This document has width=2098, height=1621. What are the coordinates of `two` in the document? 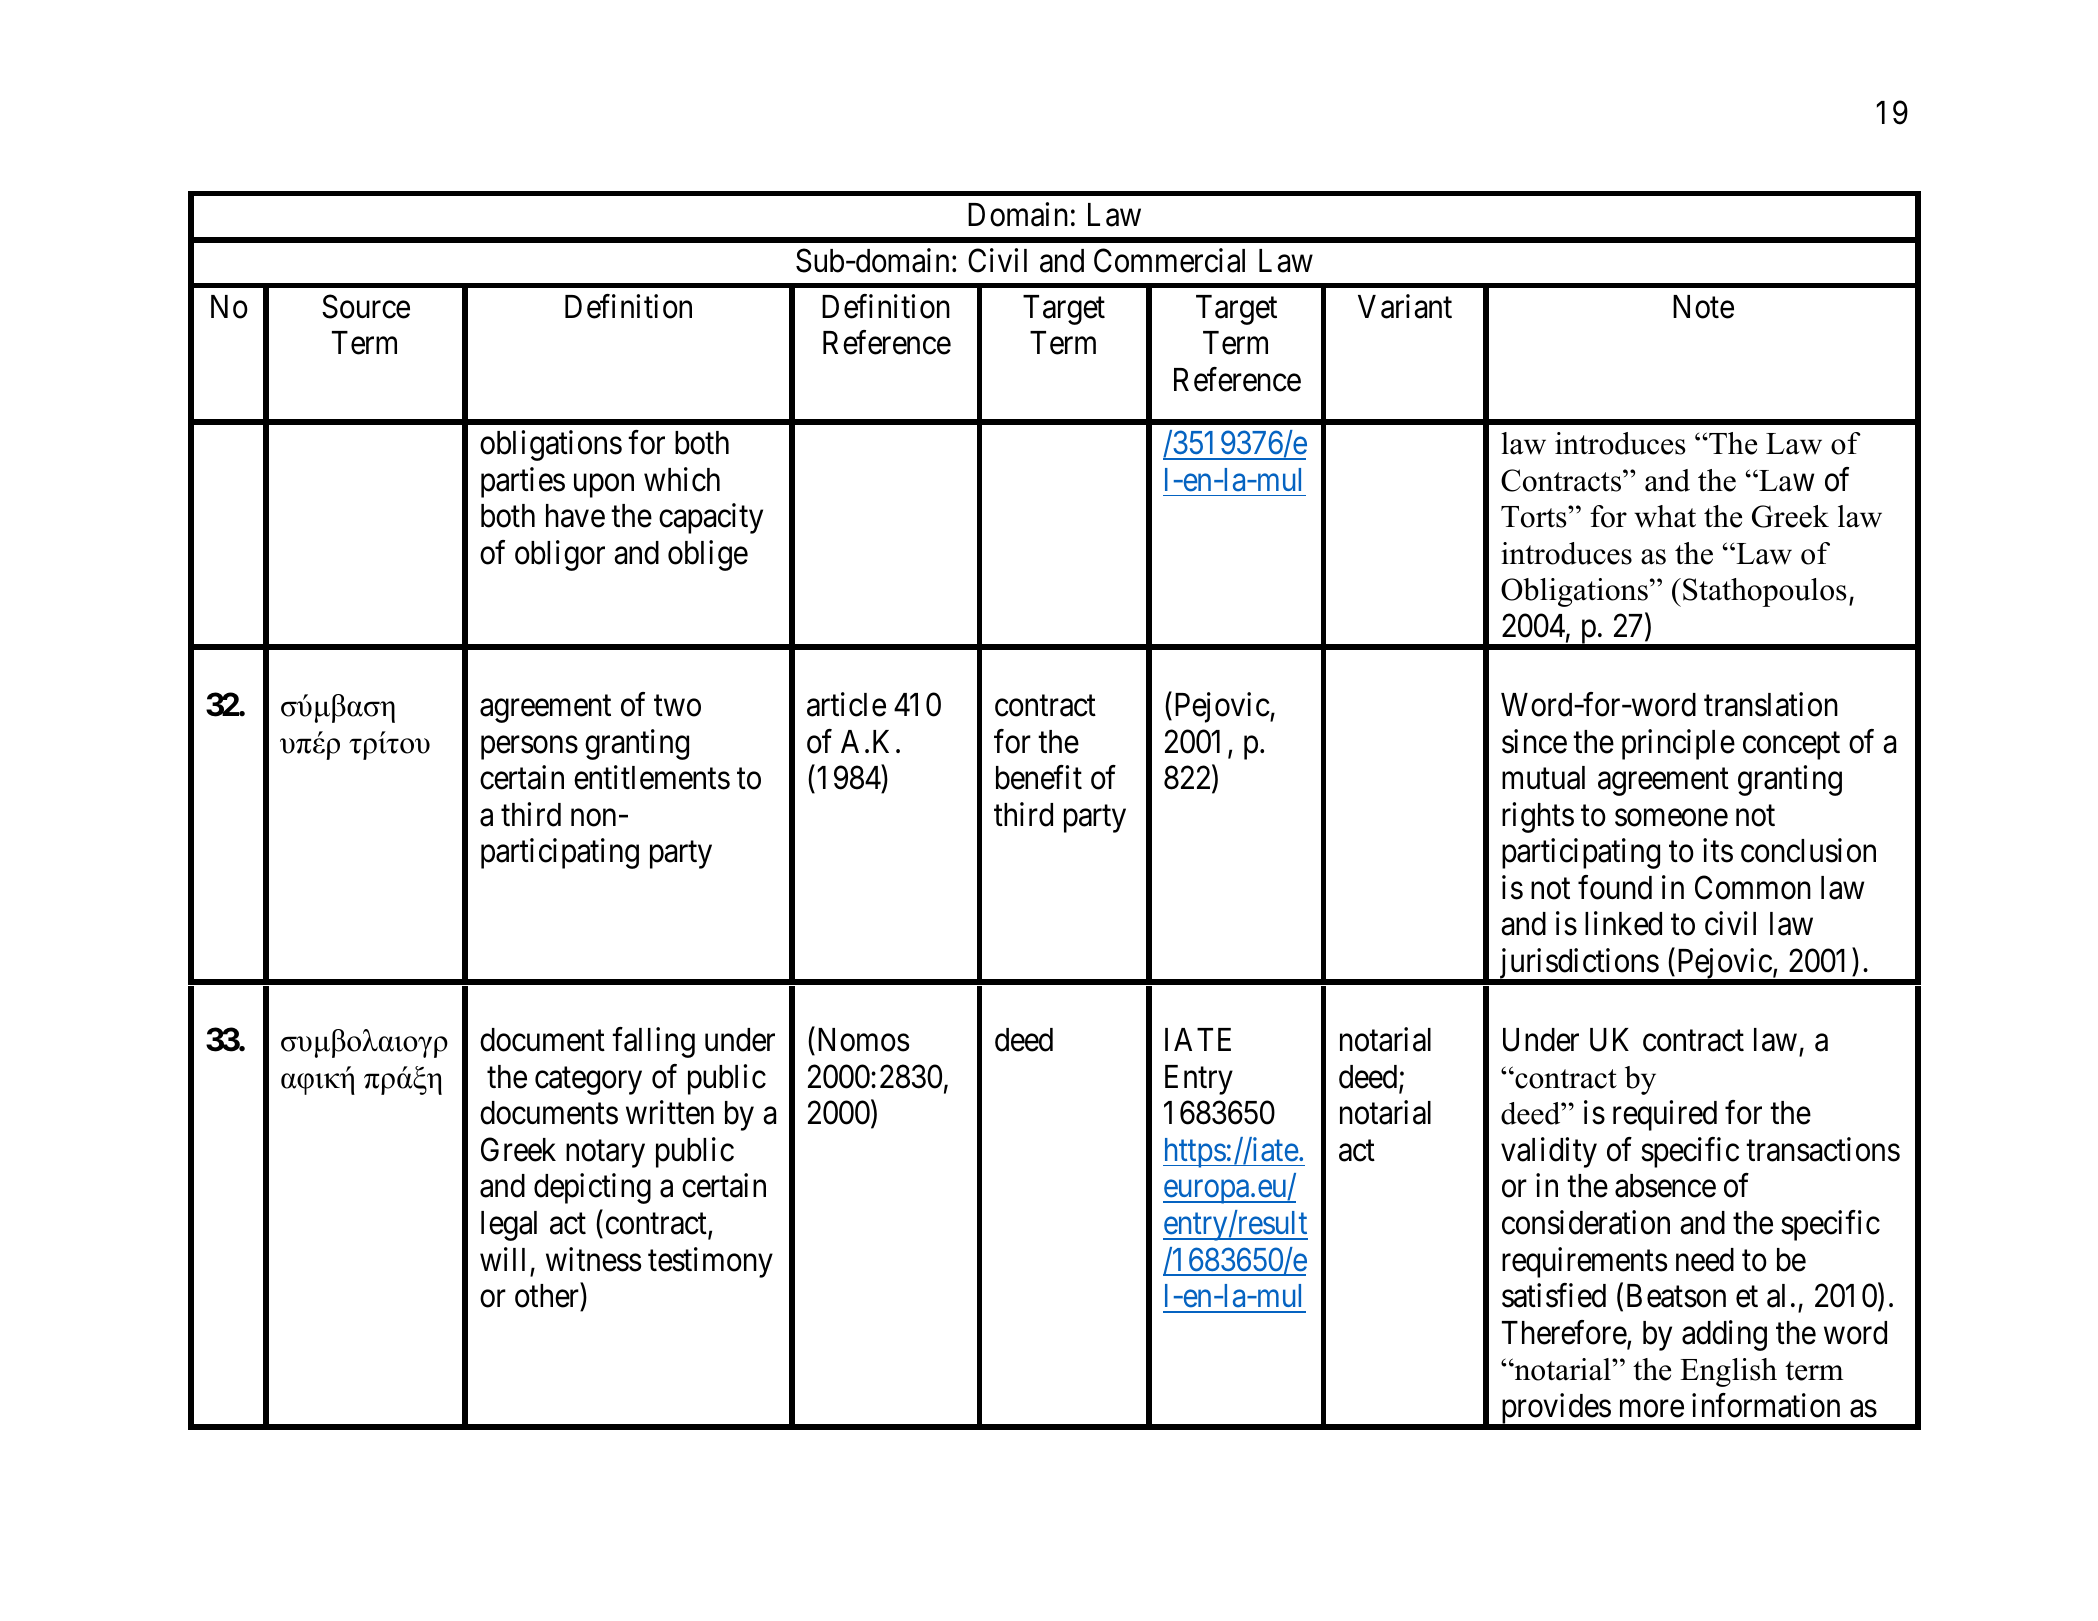 It's located at (677, 706).
